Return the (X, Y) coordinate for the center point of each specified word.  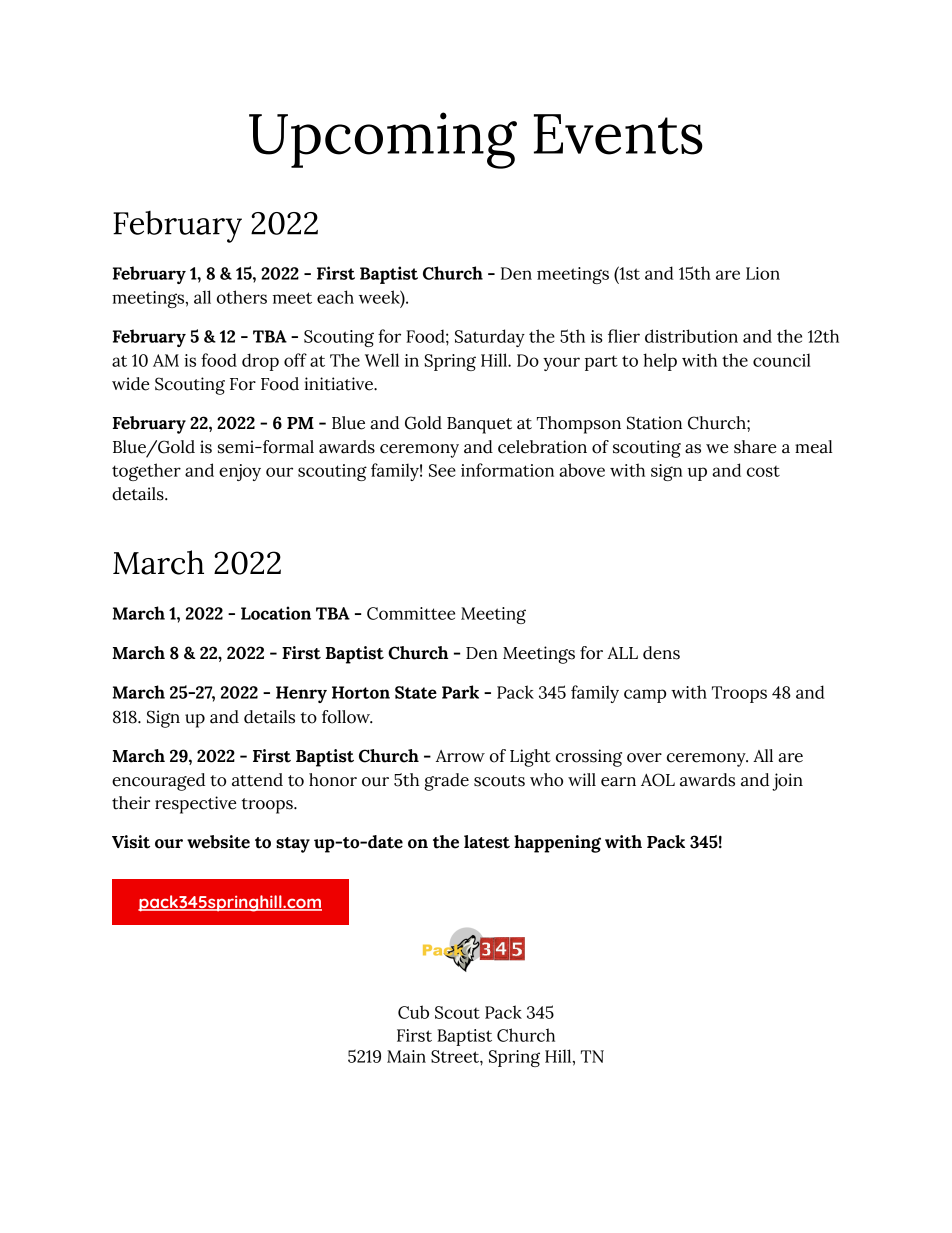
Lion (763, 273)
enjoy (240, 472)
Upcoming (383, 140)
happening (557, 844)
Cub (413, 1012)
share (755, 447)
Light (530, 758)
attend (257, 780)
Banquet (479, 425)
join (787, 782)
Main (406, 1056)
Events (618, 134)
